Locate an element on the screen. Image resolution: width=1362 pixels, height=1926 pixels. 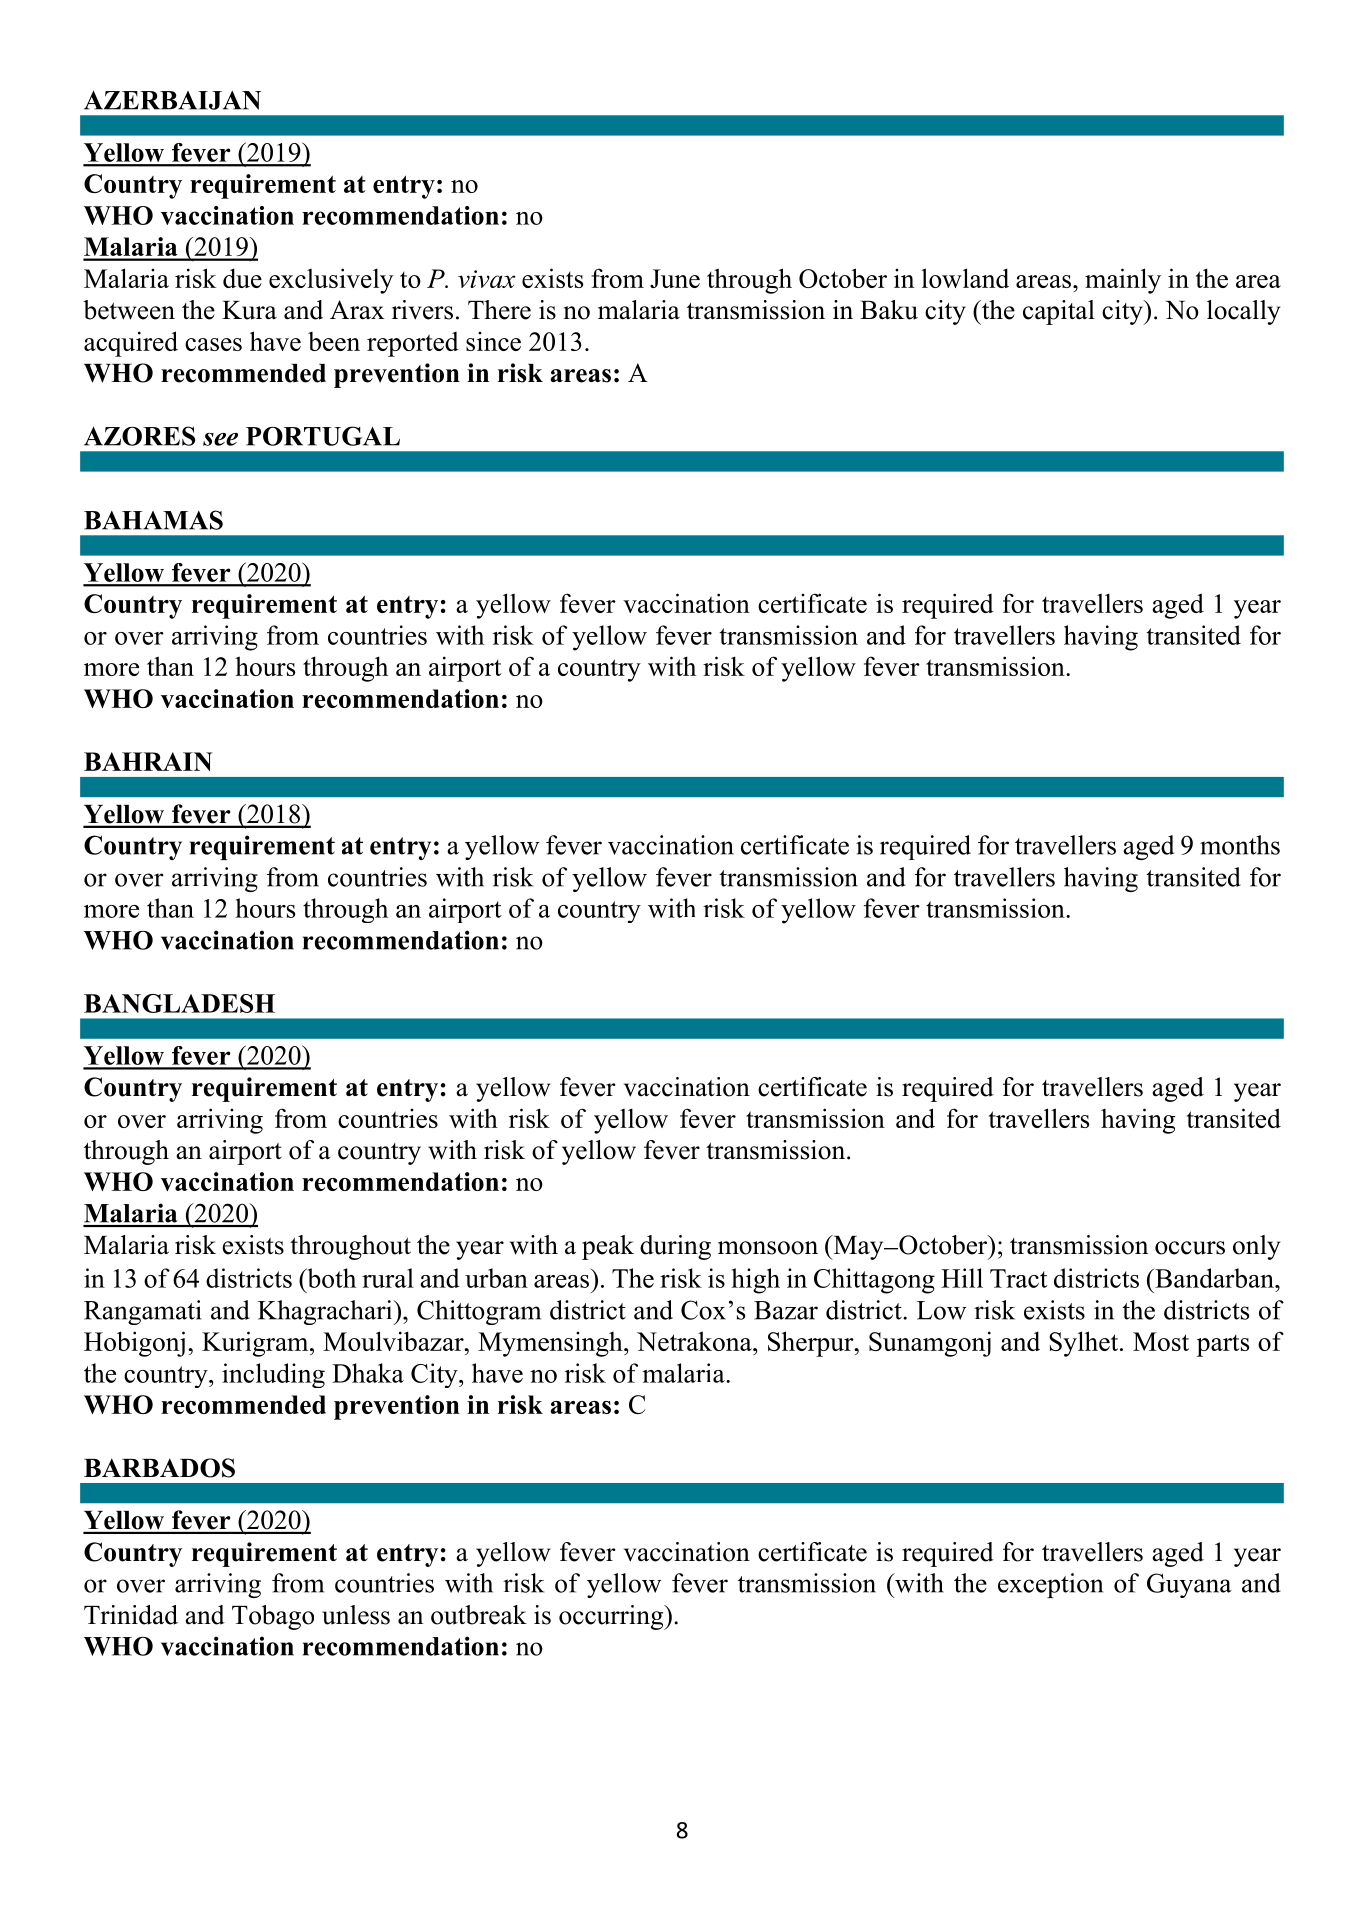
AZERBAIJAN is located at coordinates (172, 100).
